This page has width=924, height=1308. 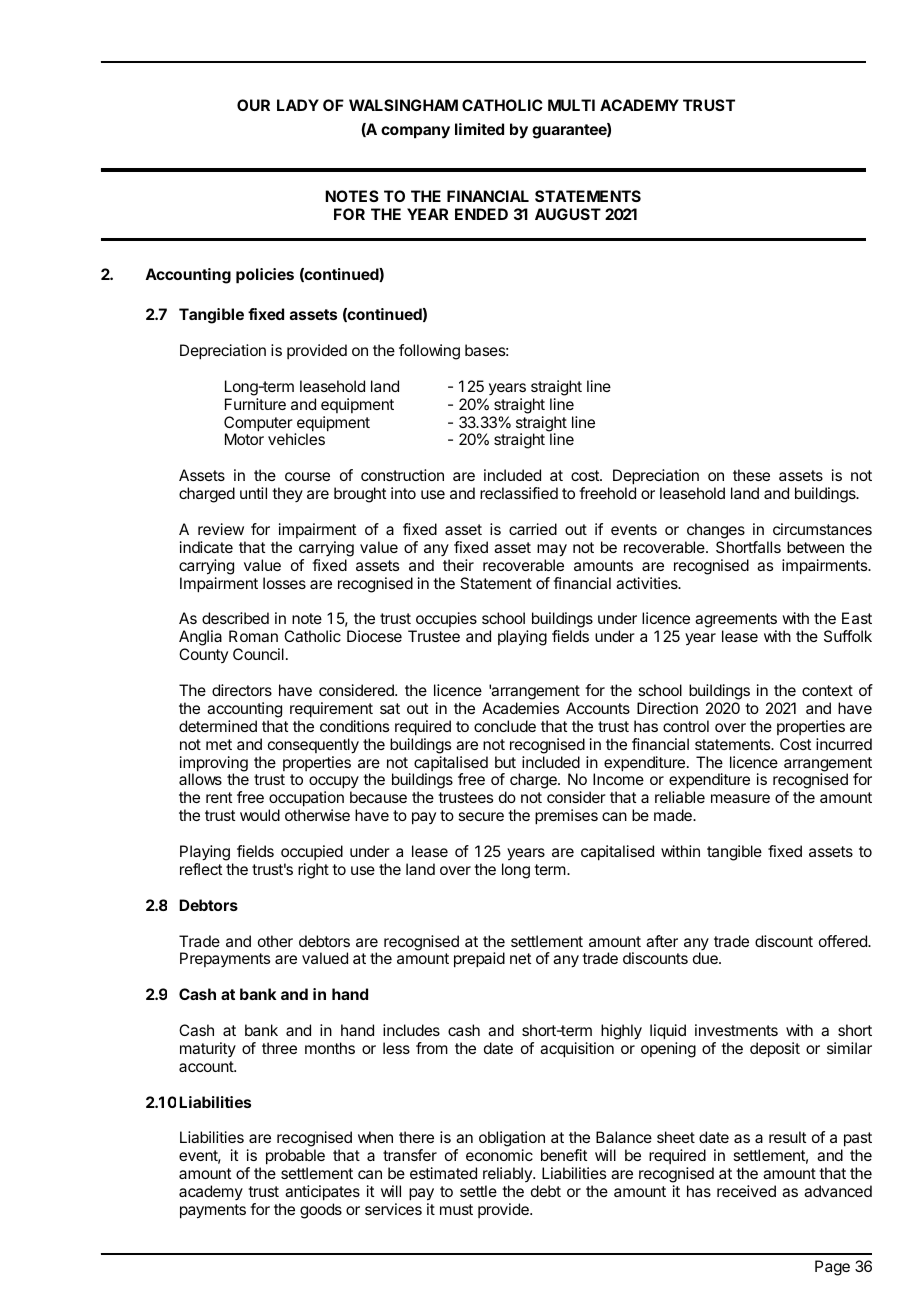 I want to click on reliably, so click(x=508, y=1176).
